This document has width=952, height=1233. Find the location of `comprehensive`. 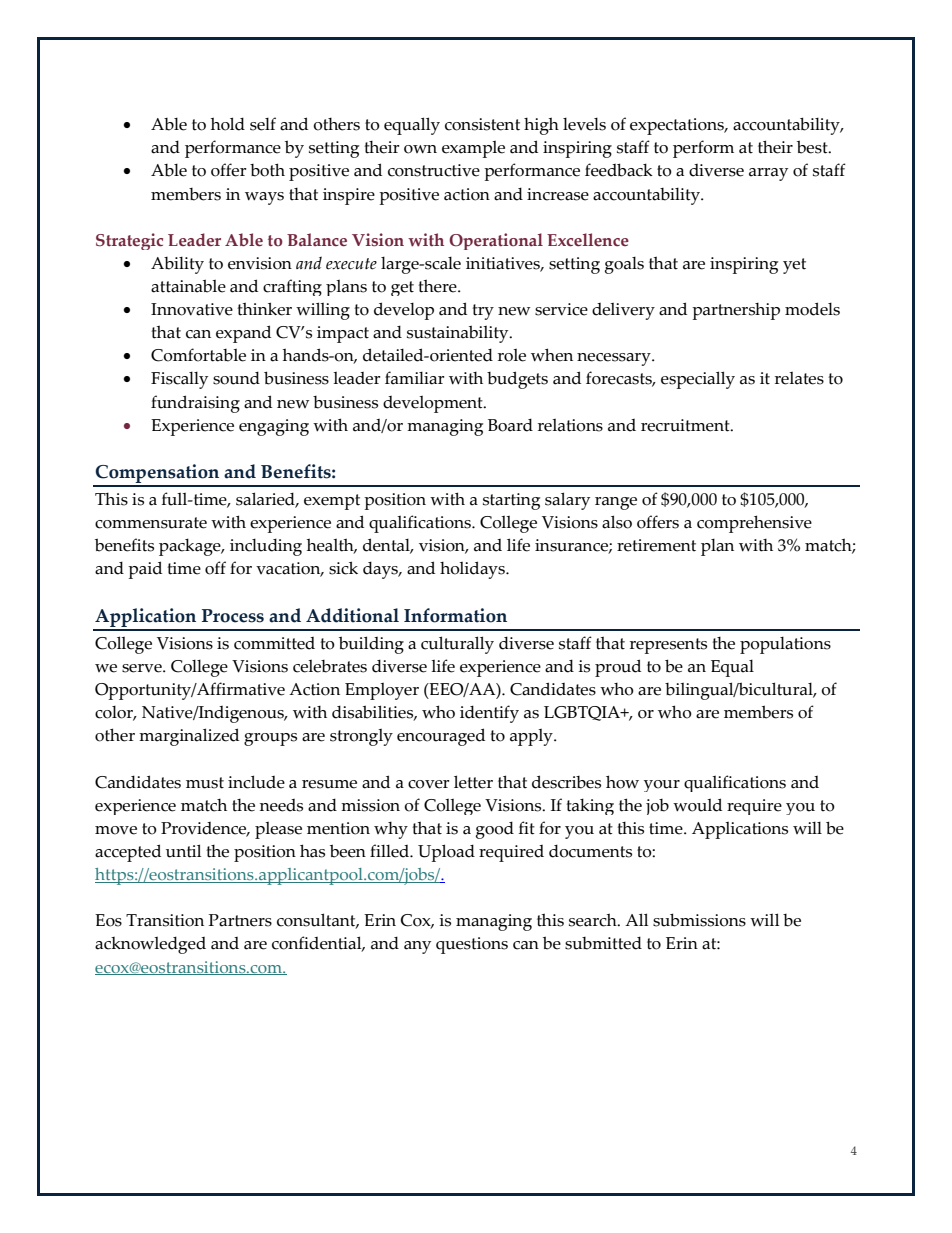

comprehensive is located at coordinates (754, 524).
